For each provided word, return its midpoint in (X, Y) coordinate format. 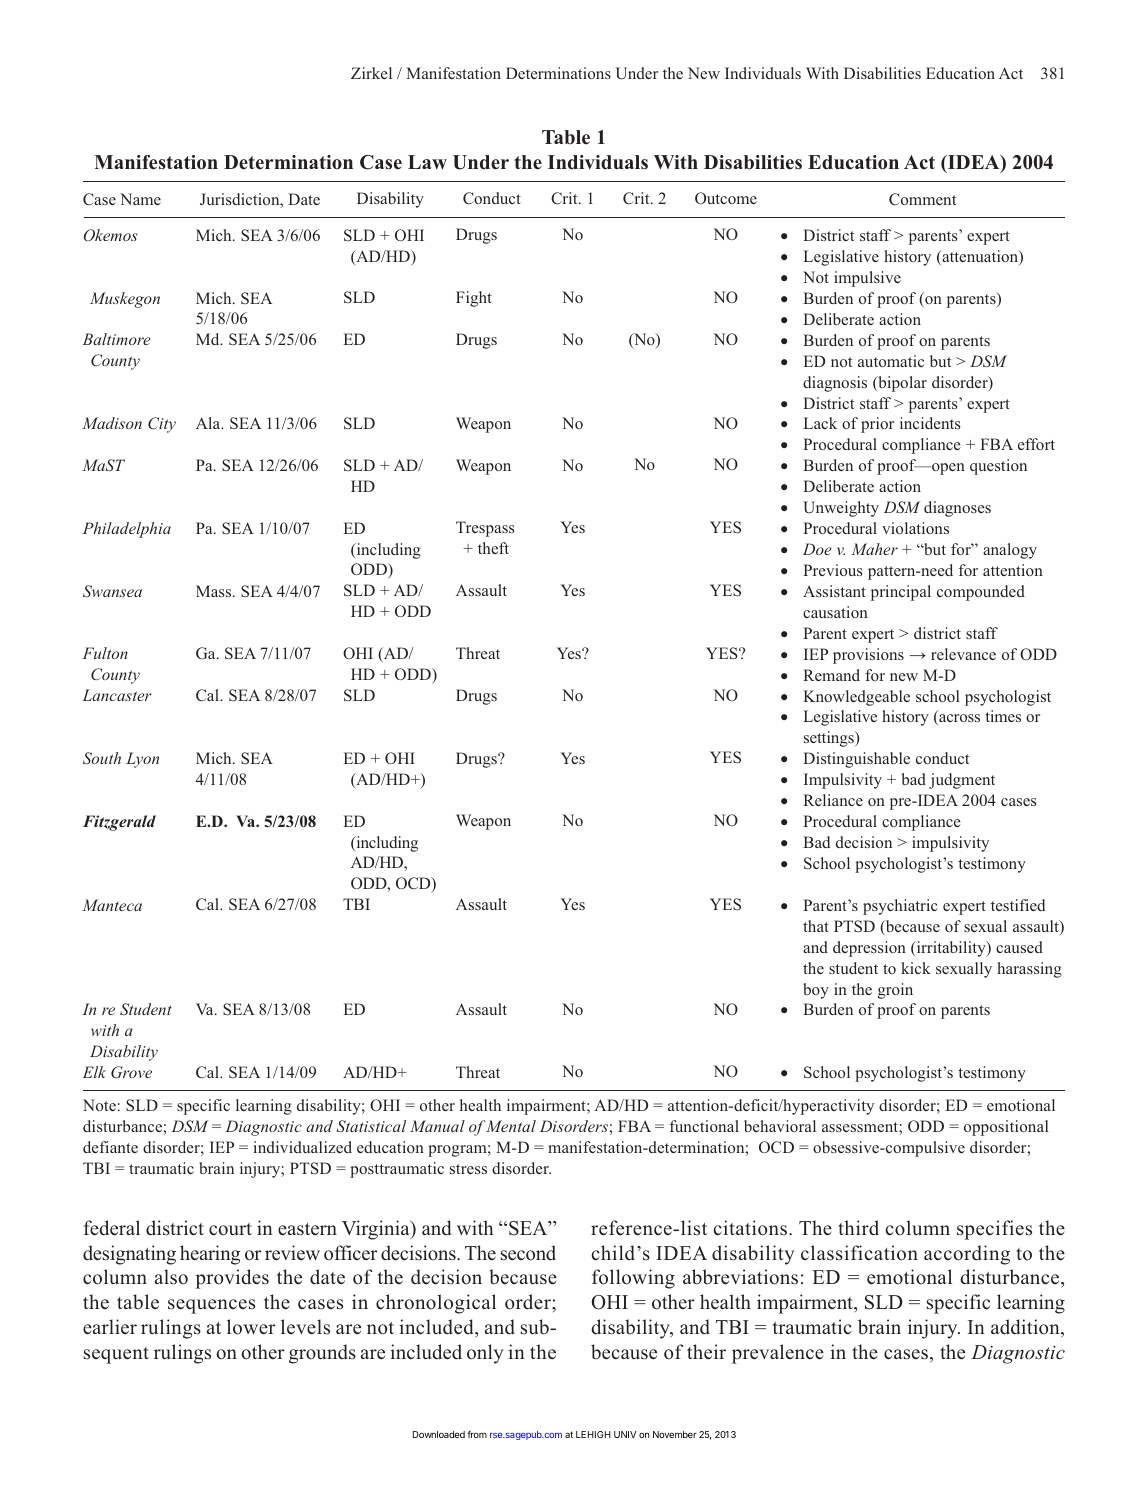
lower (251, 1327)
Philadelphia (127, 530)
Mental (511, 1126)
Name (140, 199)
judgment (962, 781)
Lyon (142, 760)
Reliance (833, 800)
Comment (922, 199)
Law (427, 162)
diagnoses (957, 509)
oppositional (1006, 1128)
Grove (131, 1072)
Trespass (485, 529)
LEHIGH (593, 1434)
